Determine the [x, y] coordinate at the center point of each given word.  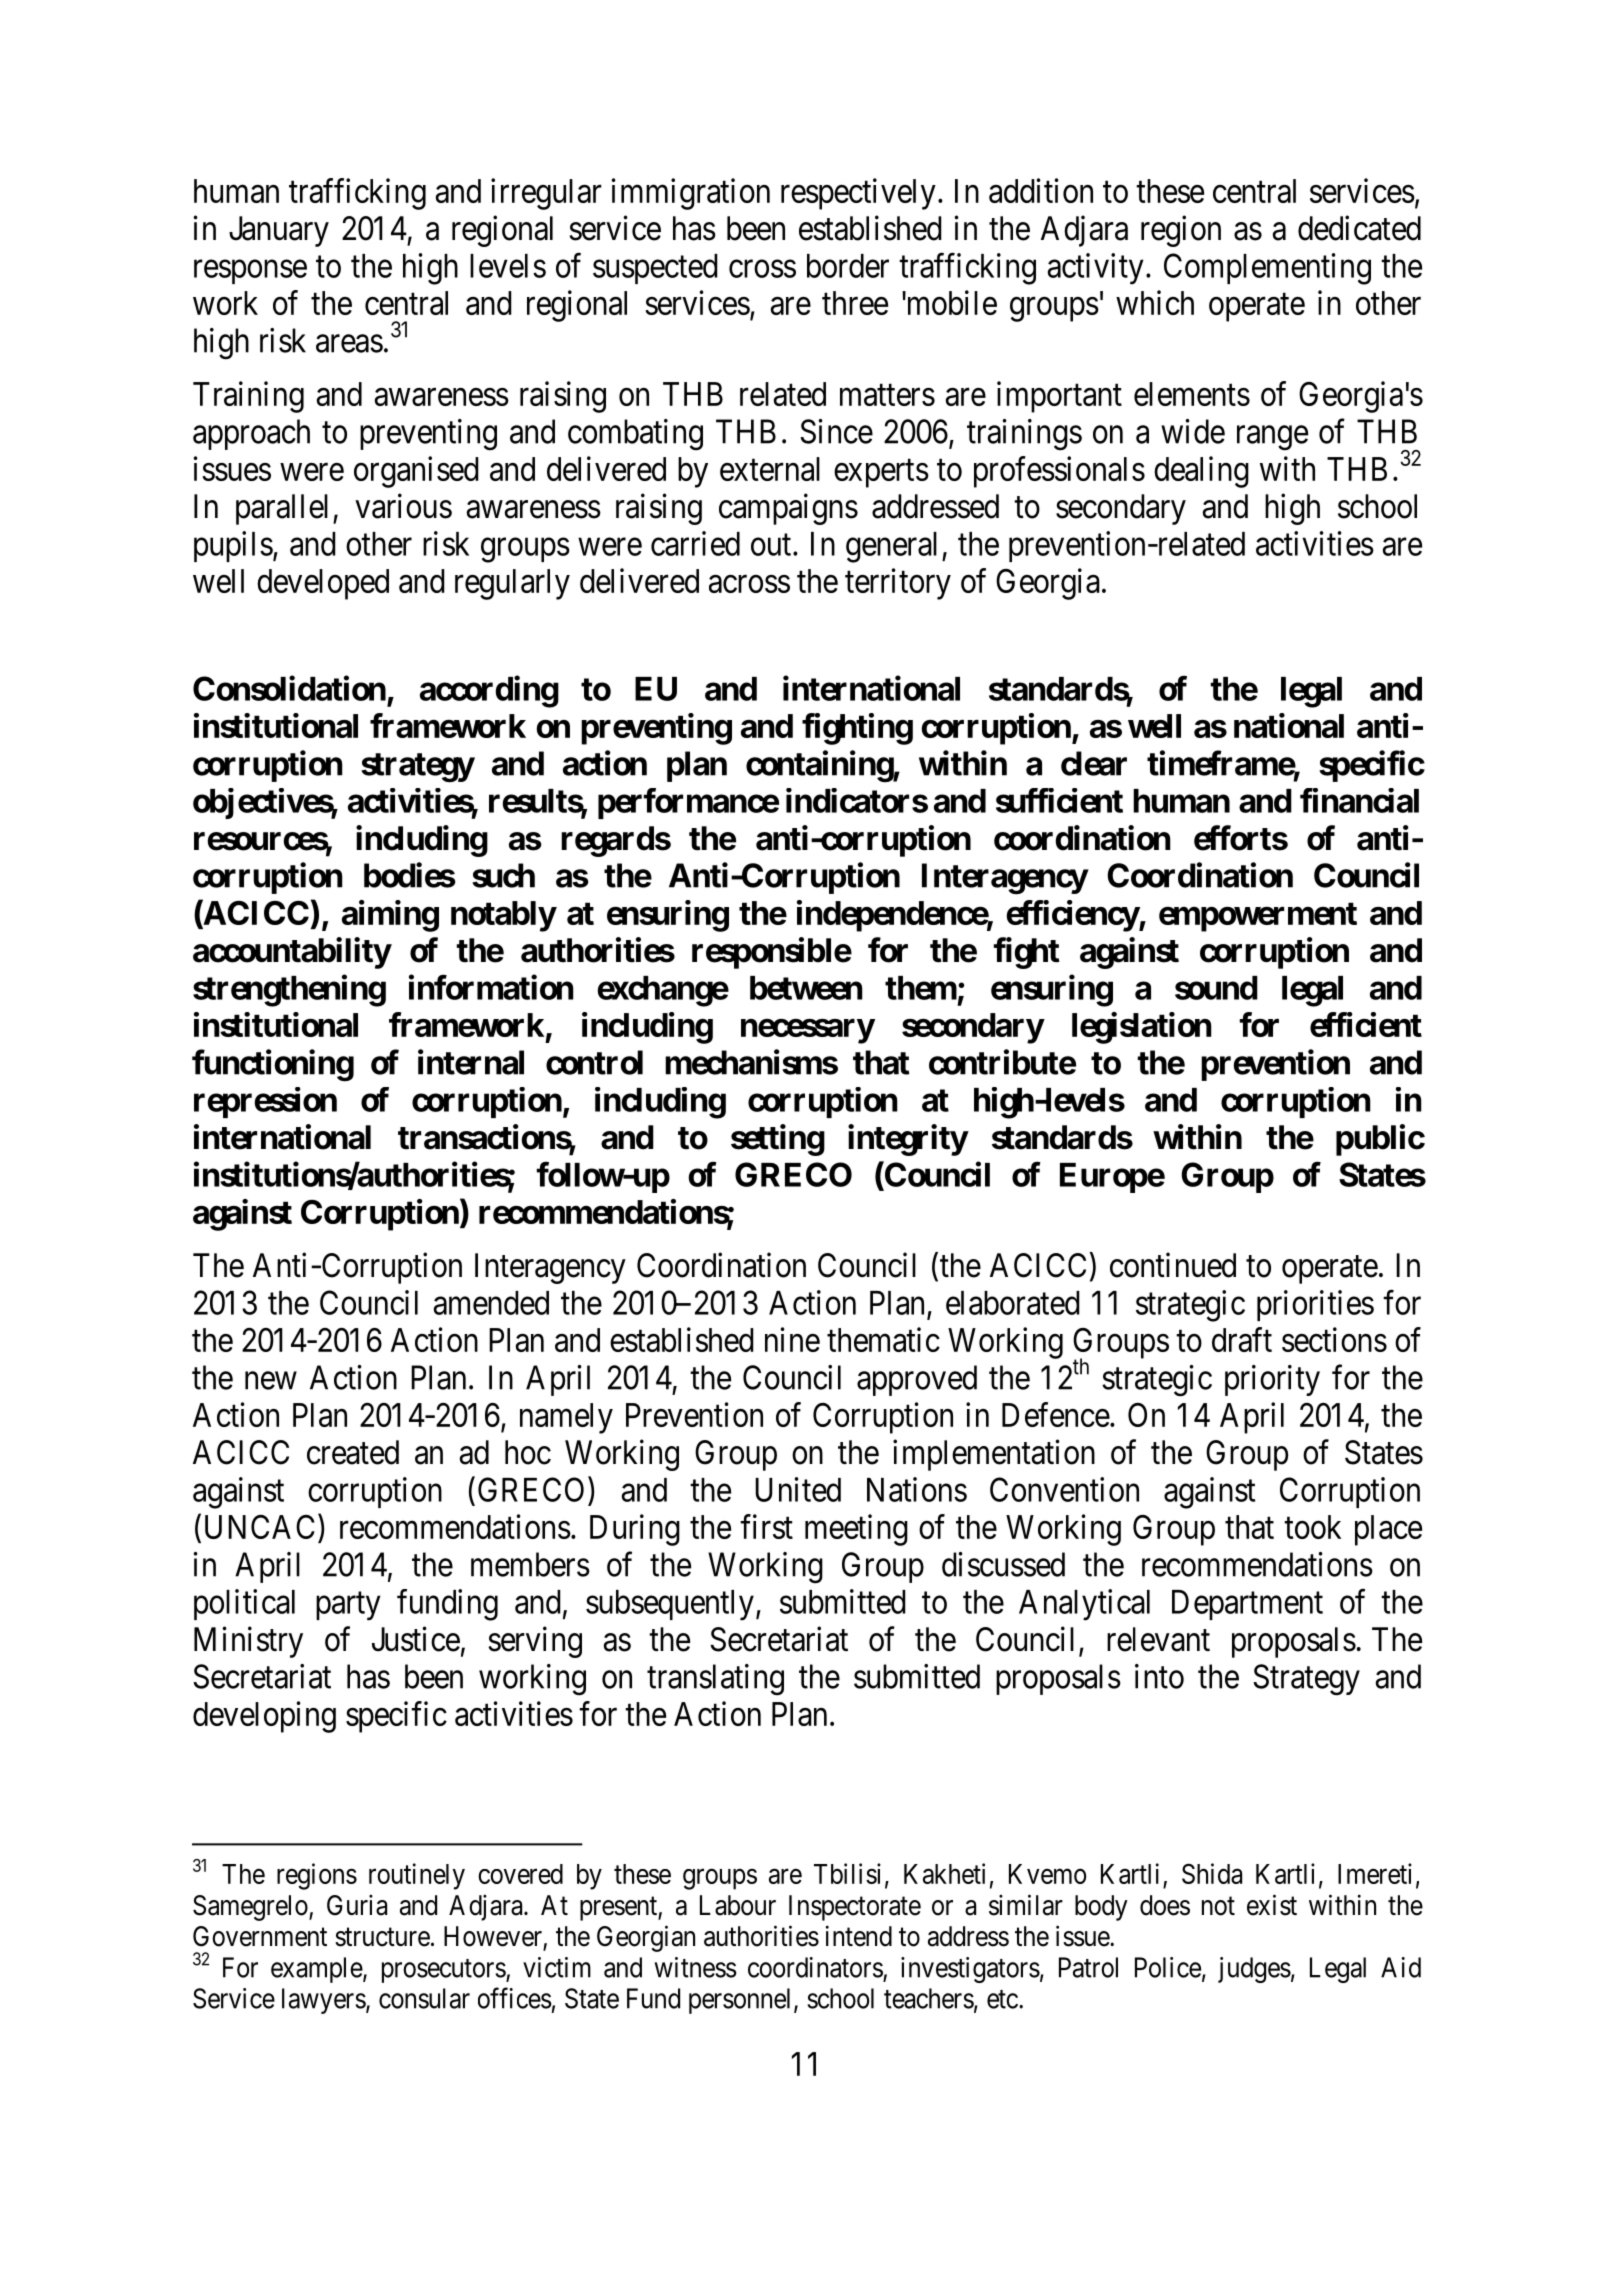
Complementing [1267, 269]
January [279, 231]
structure [382, 1937]
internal [471, 1062]
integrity [908, 1140]
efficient [1366, 1024]
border [848, 266]
